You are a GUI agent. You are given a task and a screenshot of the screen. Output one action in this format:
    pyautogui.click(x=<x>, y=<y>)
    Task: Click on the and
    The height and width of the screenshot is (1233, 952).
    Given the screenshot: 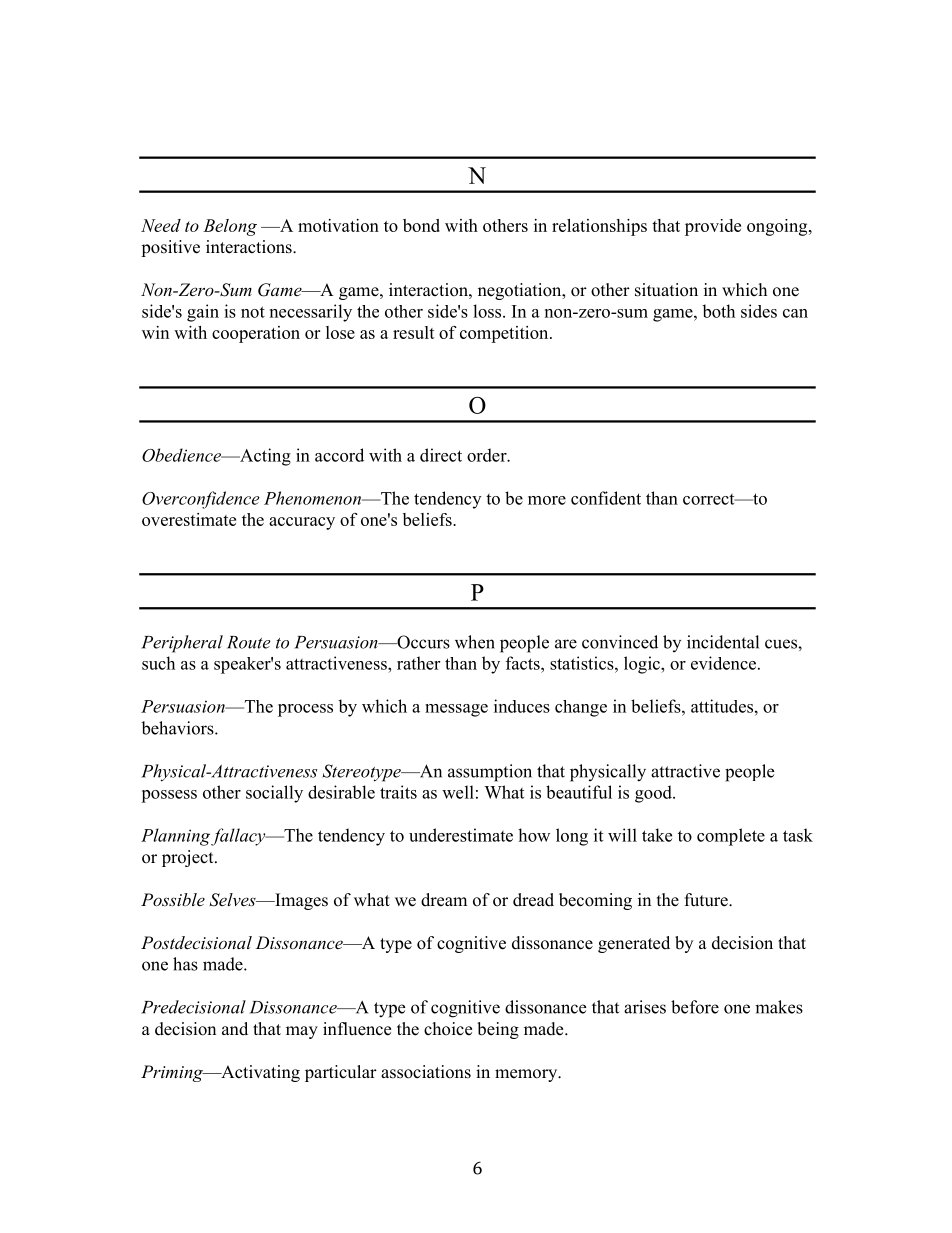 What is the action you would take?
    pyautogui.click(x=235, y=1028)
